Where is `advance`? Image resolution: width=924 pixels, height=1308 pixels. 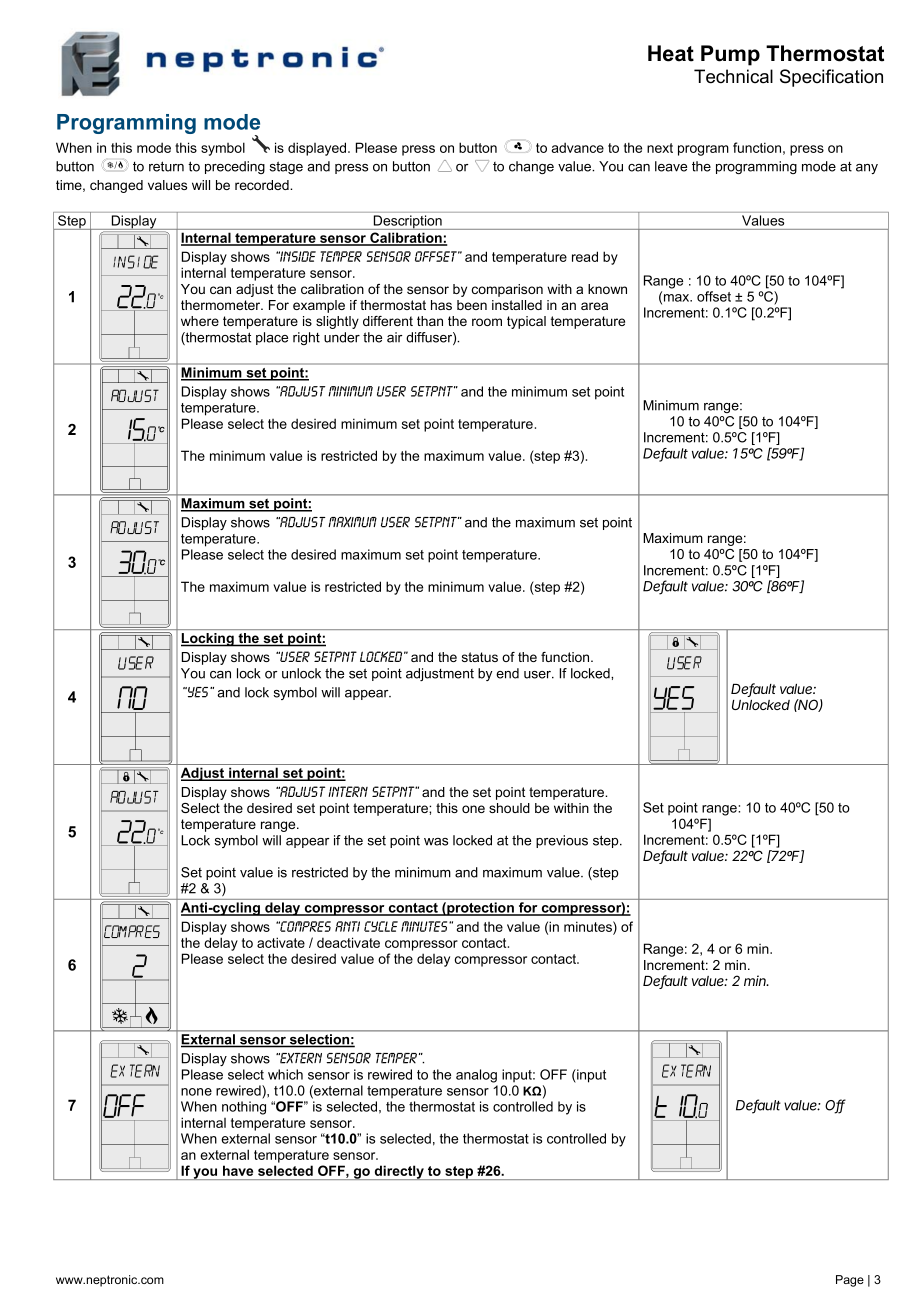 advance is located at coordinates (578, 147).
